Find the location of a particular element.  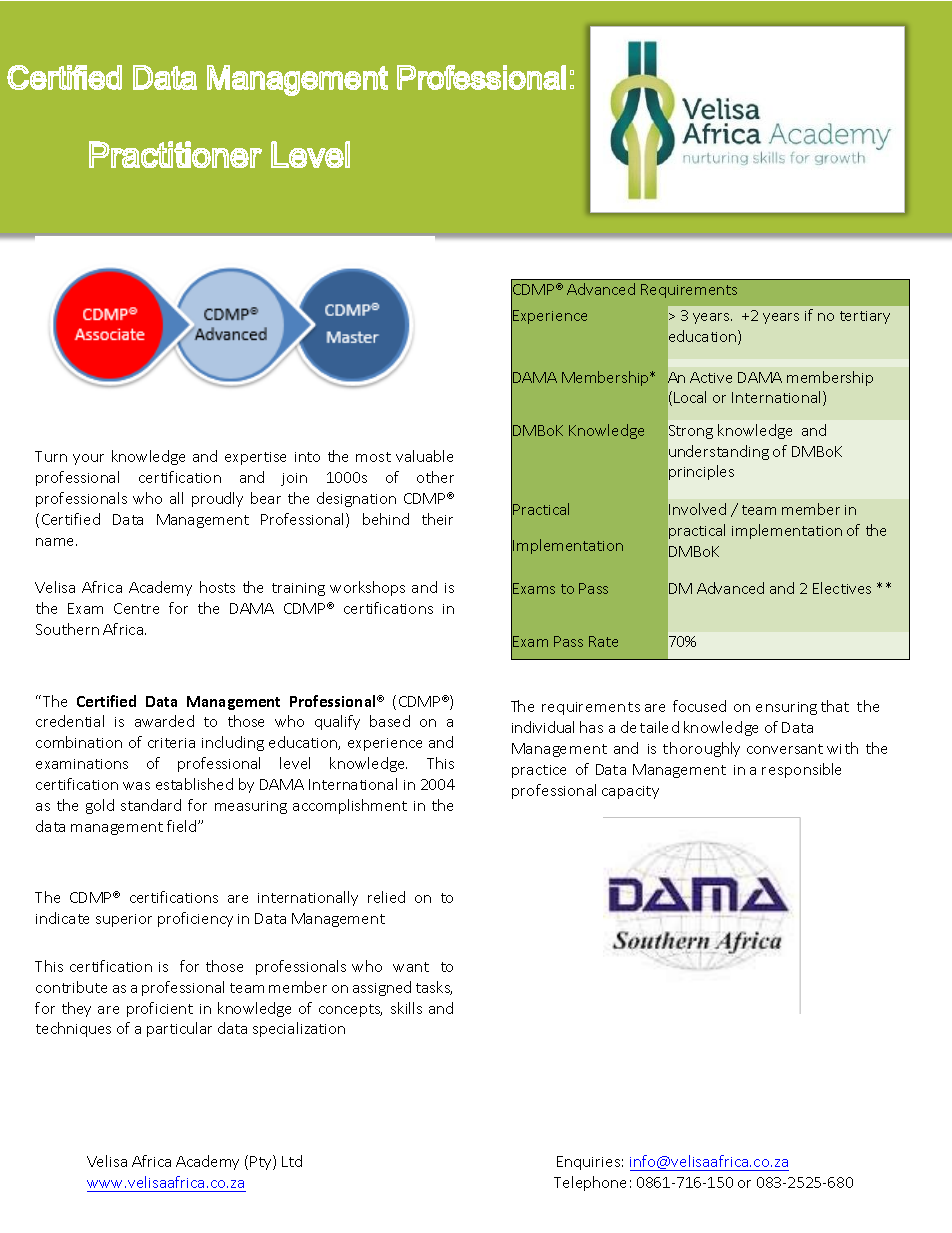

Telephone is located at coordinates (590, 1183).
